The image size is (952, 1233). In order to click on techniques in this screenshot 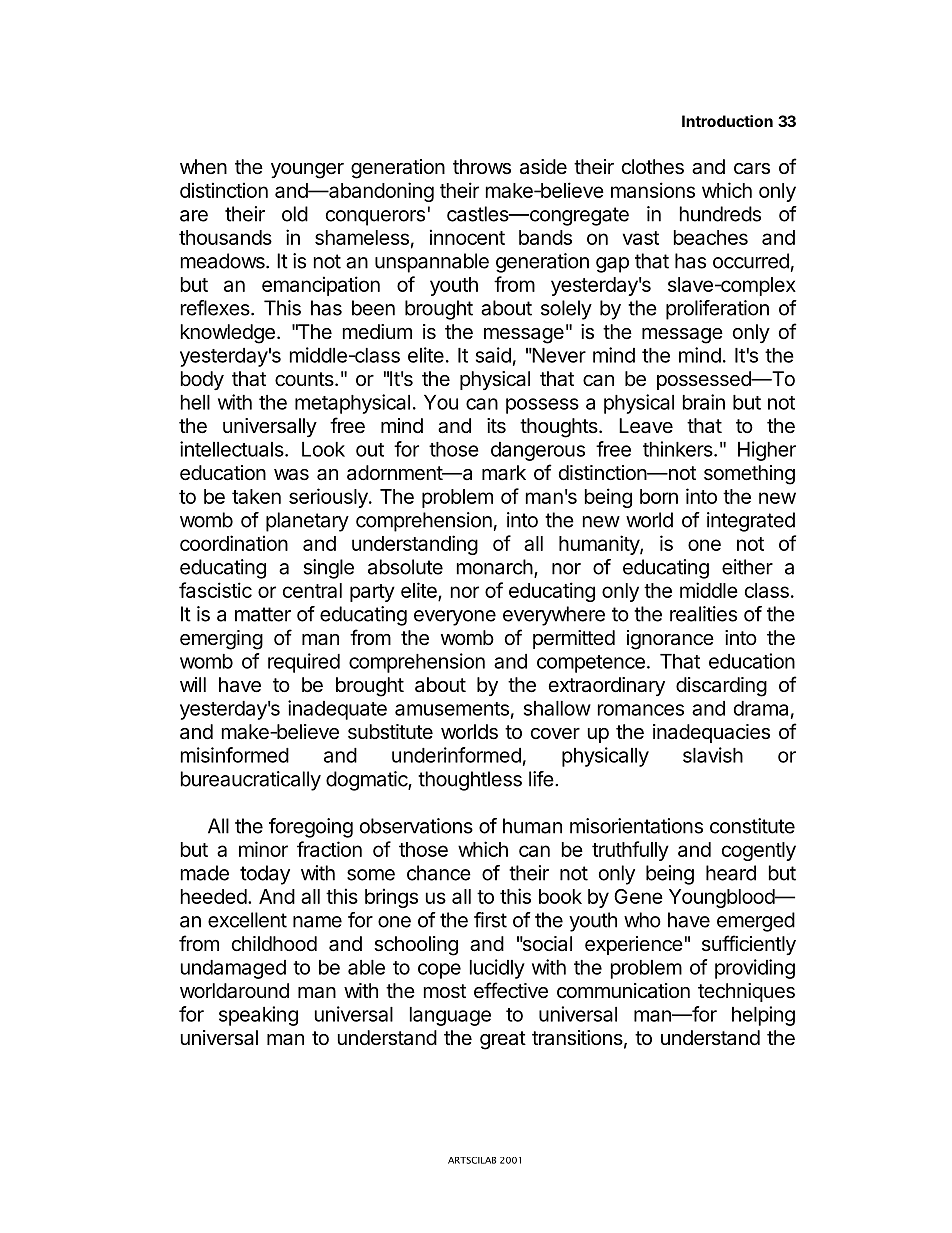, I will do `click(746, 992)`.
